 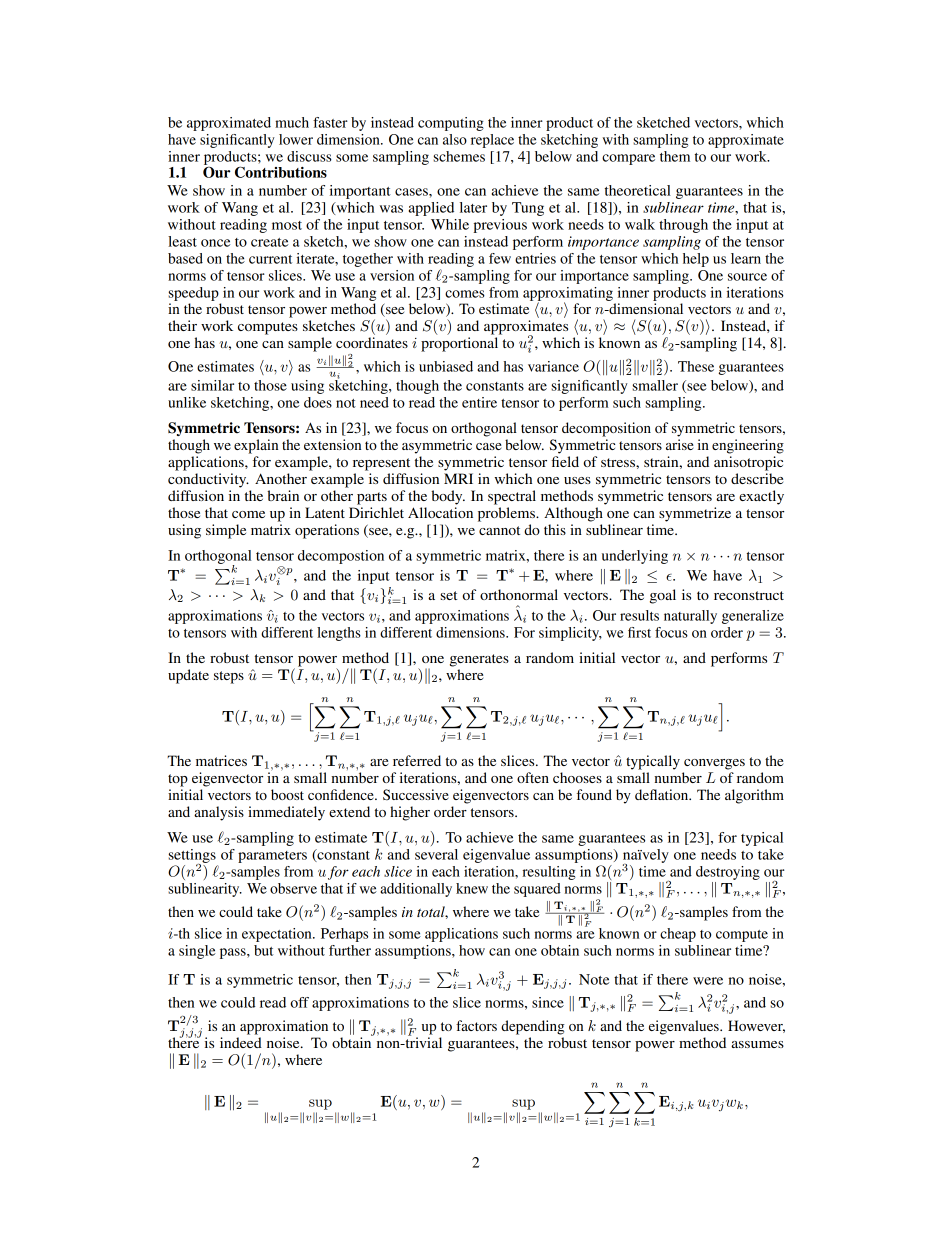 What do you see at coordinates (226, 531) in the screenshot?
I see `simple` at bounding box center [226, 531].
